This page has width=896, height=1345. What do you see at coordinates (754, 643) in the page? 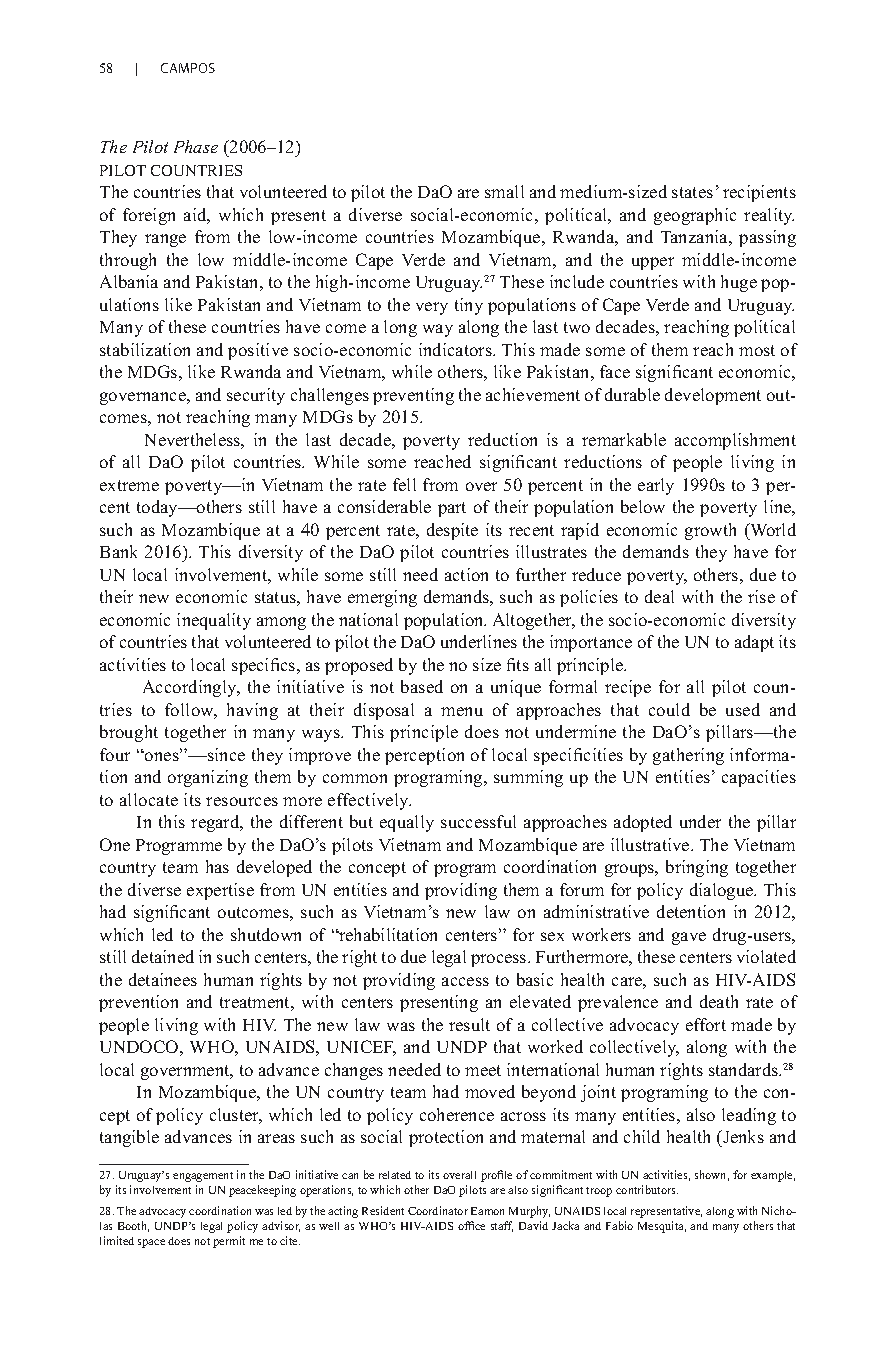
I see `adapt` at bounding box center [754, 643].
